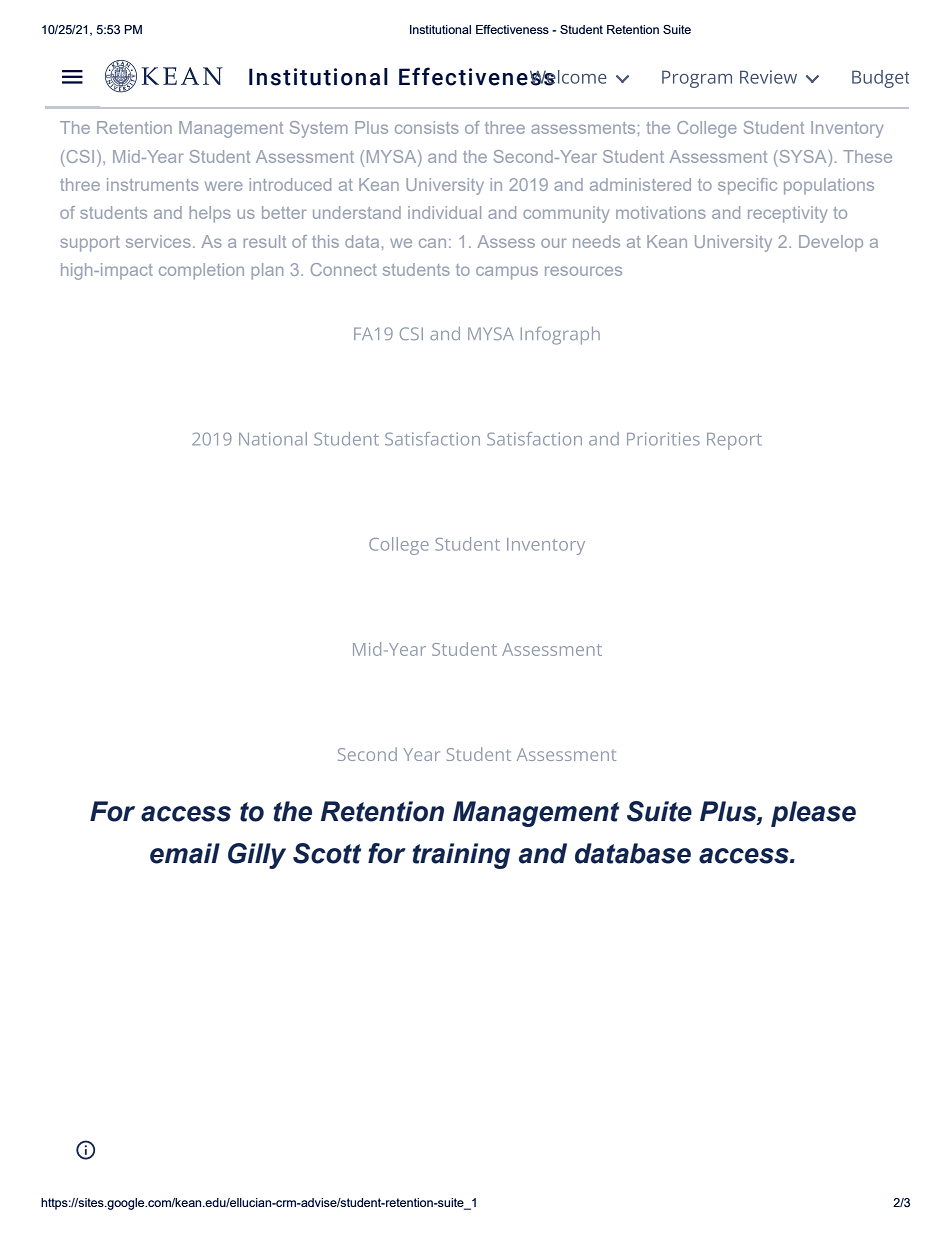 The height and width of the image is (1233, 952). Describe the element at coordinates (813, 814) in the image. I see `please` at that location.
